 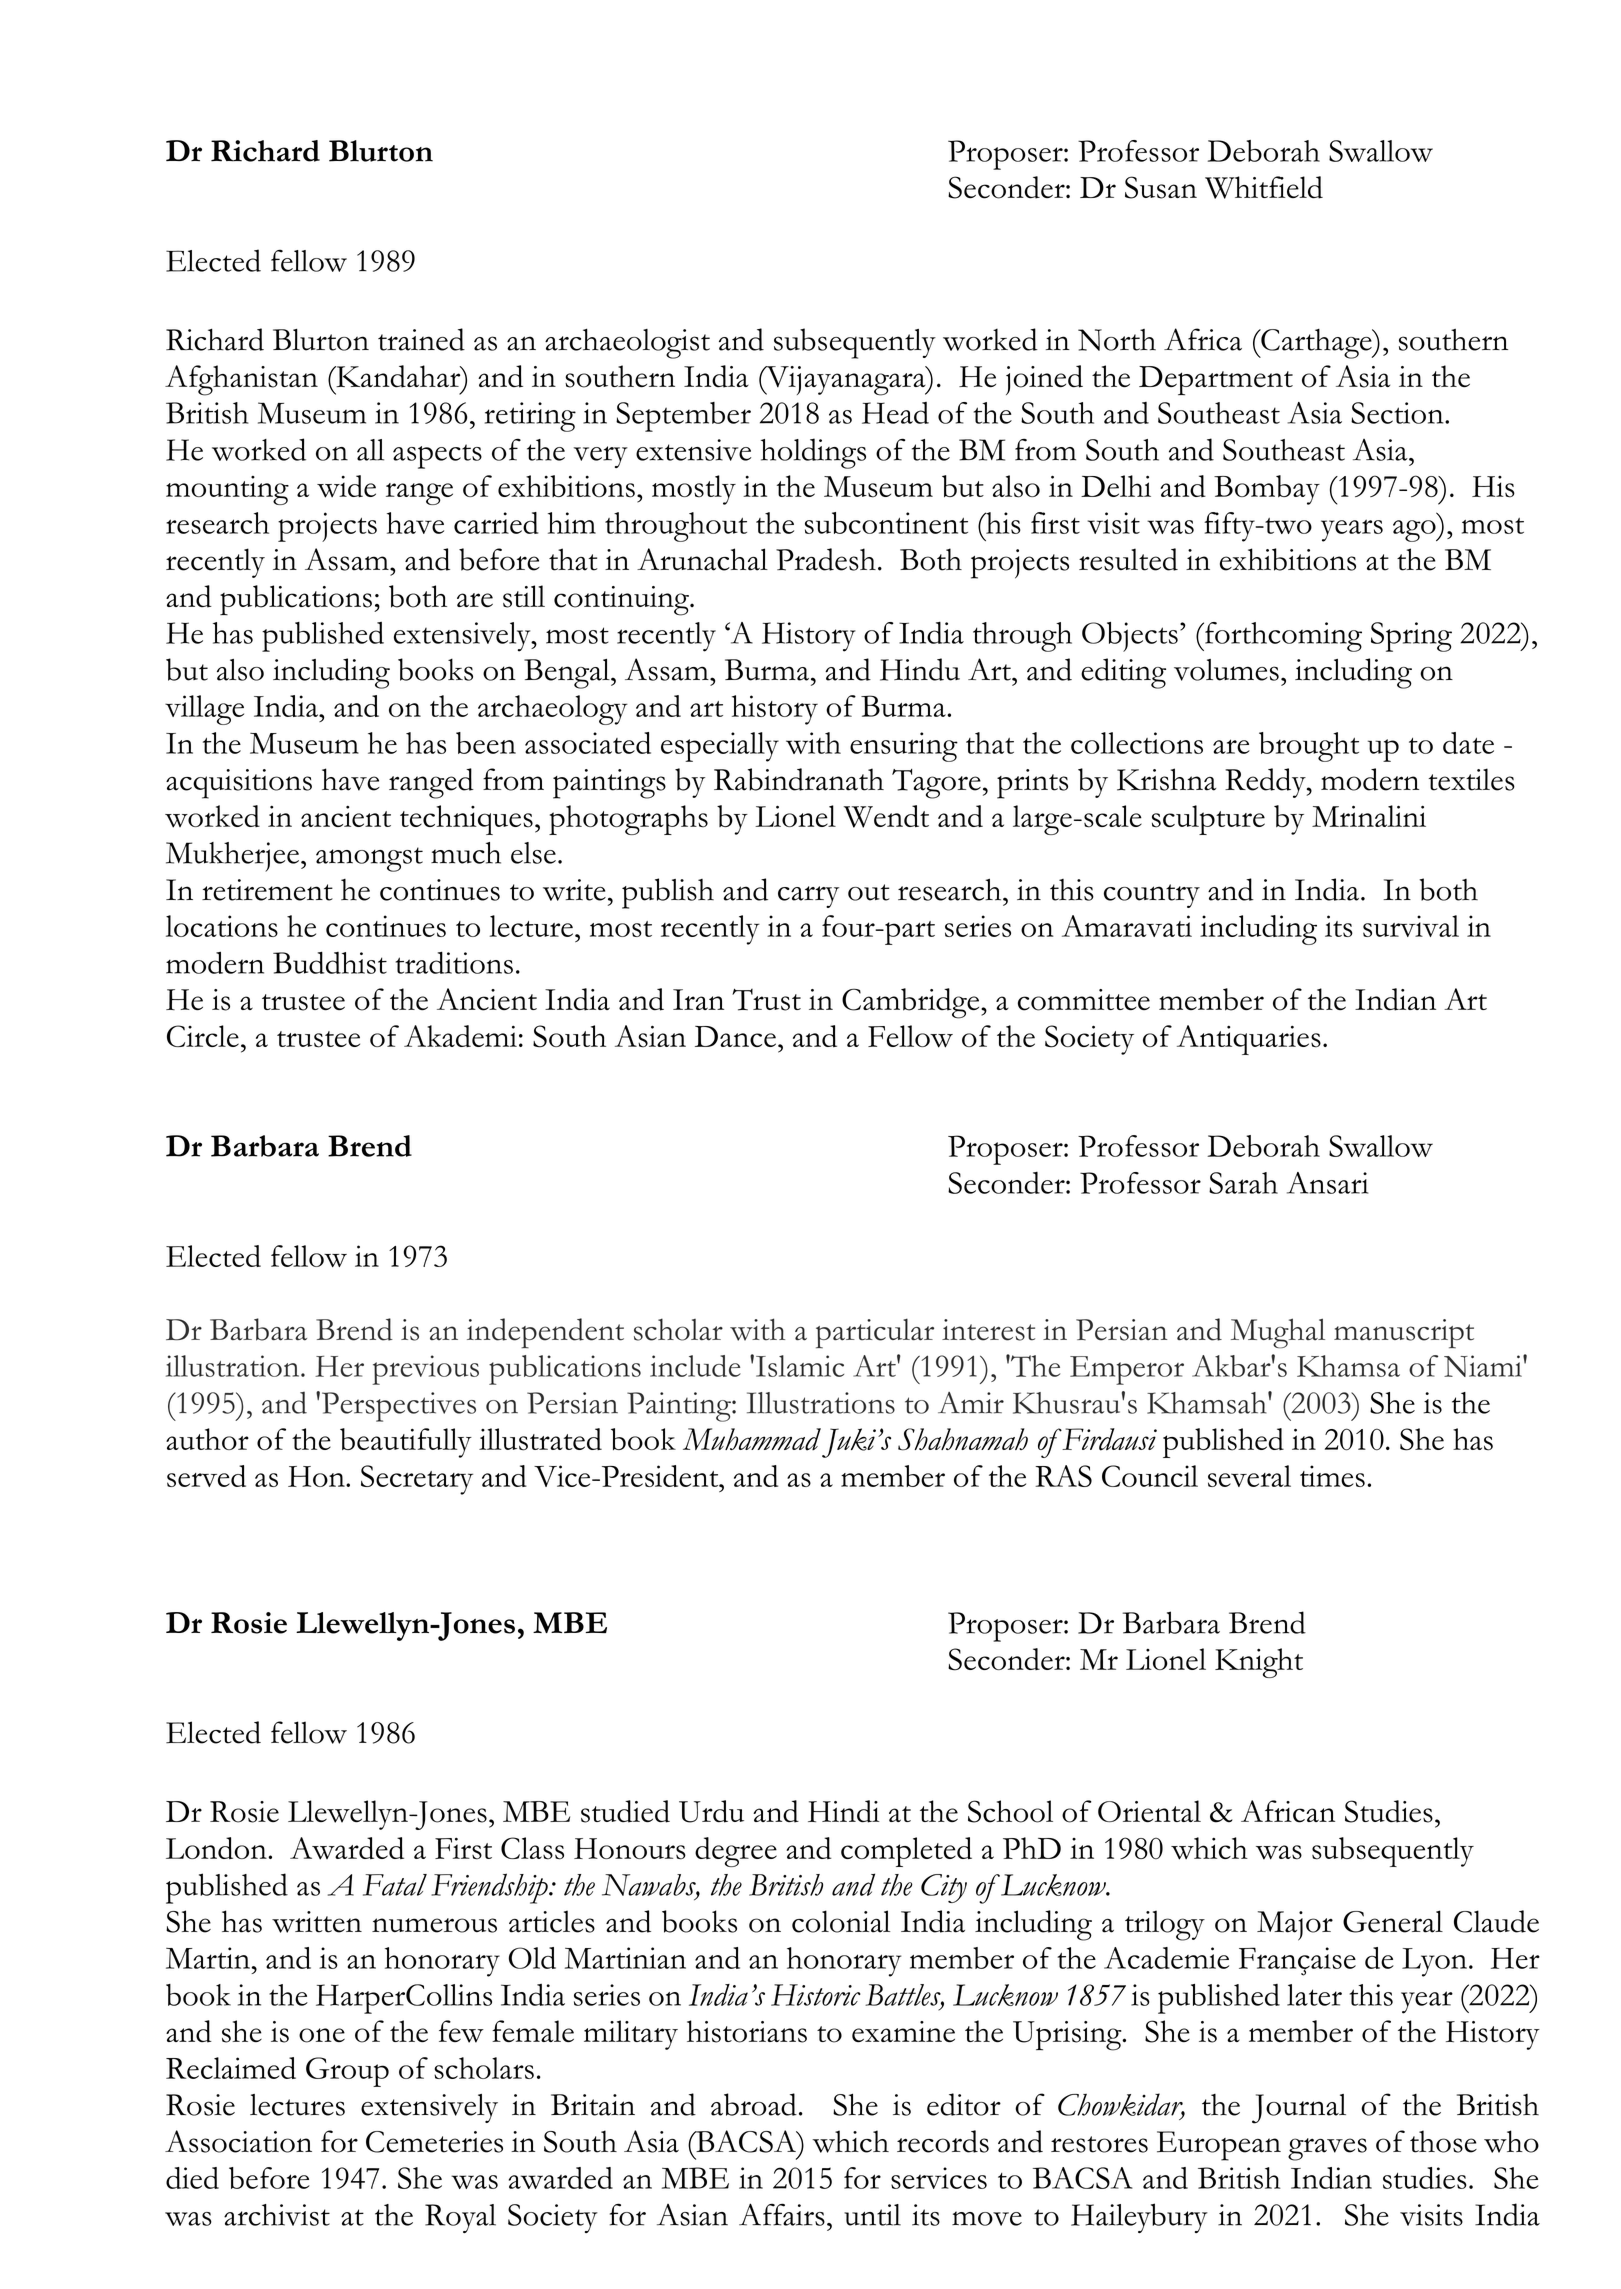 What do you see at coordinates (808, 897) in the page?
I see `carry` at bounding box center [808, 897].
